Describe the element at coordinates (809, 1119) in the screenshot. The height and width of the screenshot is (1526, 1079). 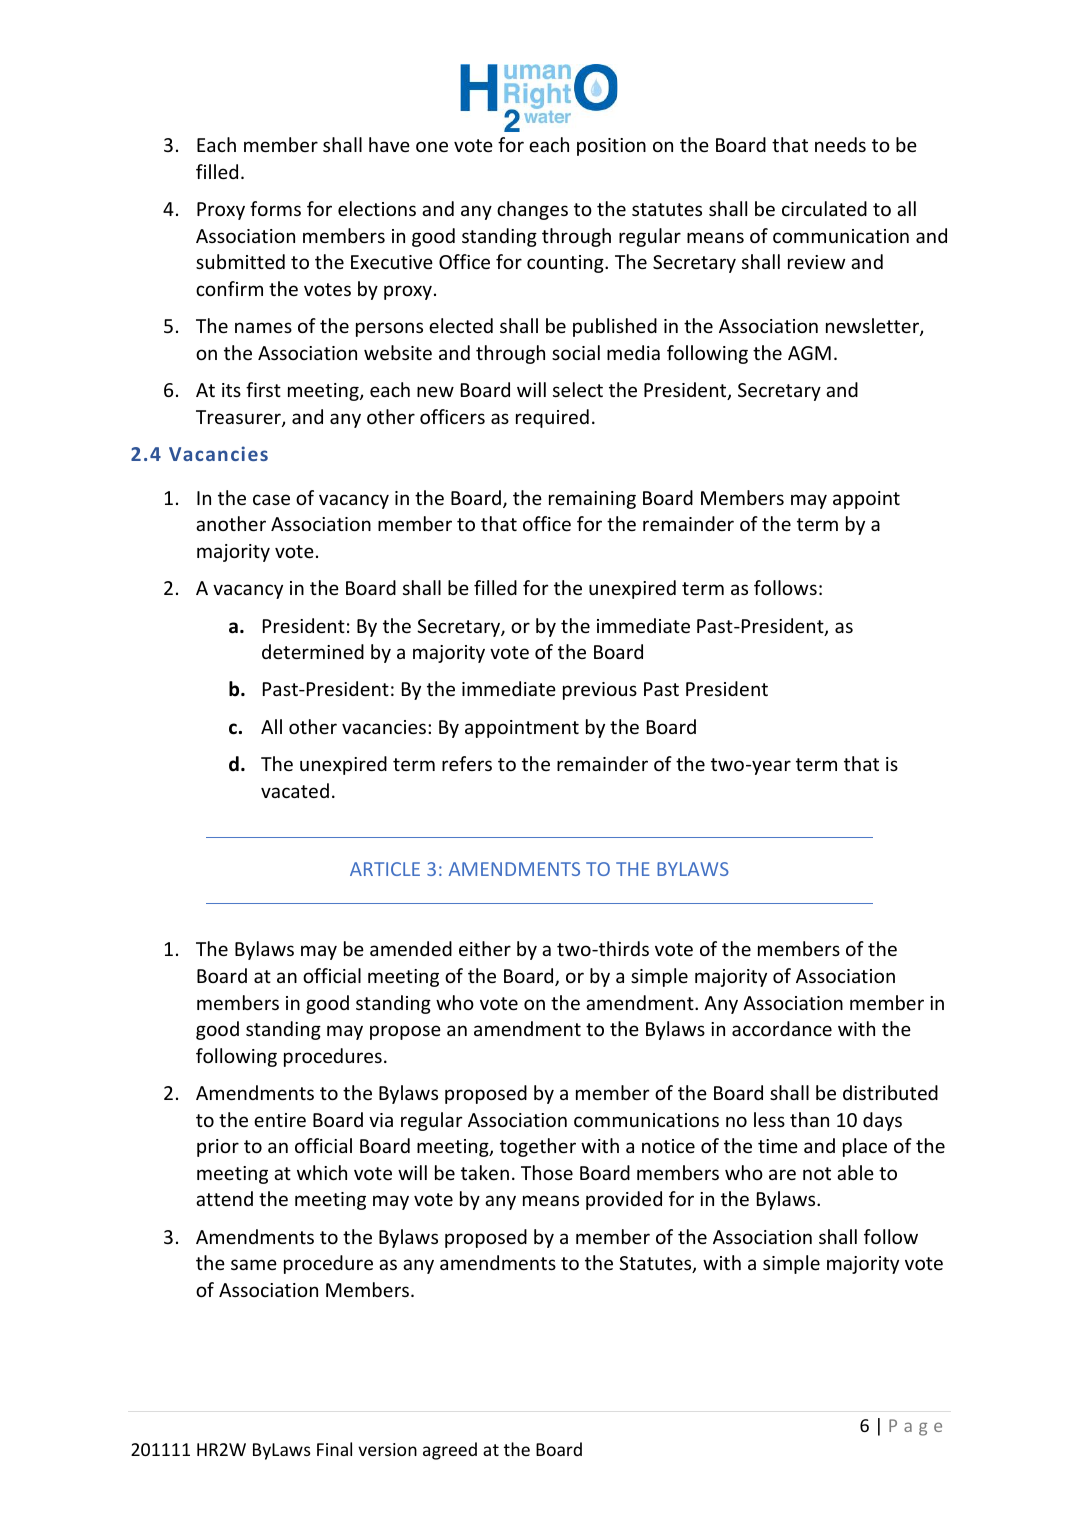
I see `than` at that location.
